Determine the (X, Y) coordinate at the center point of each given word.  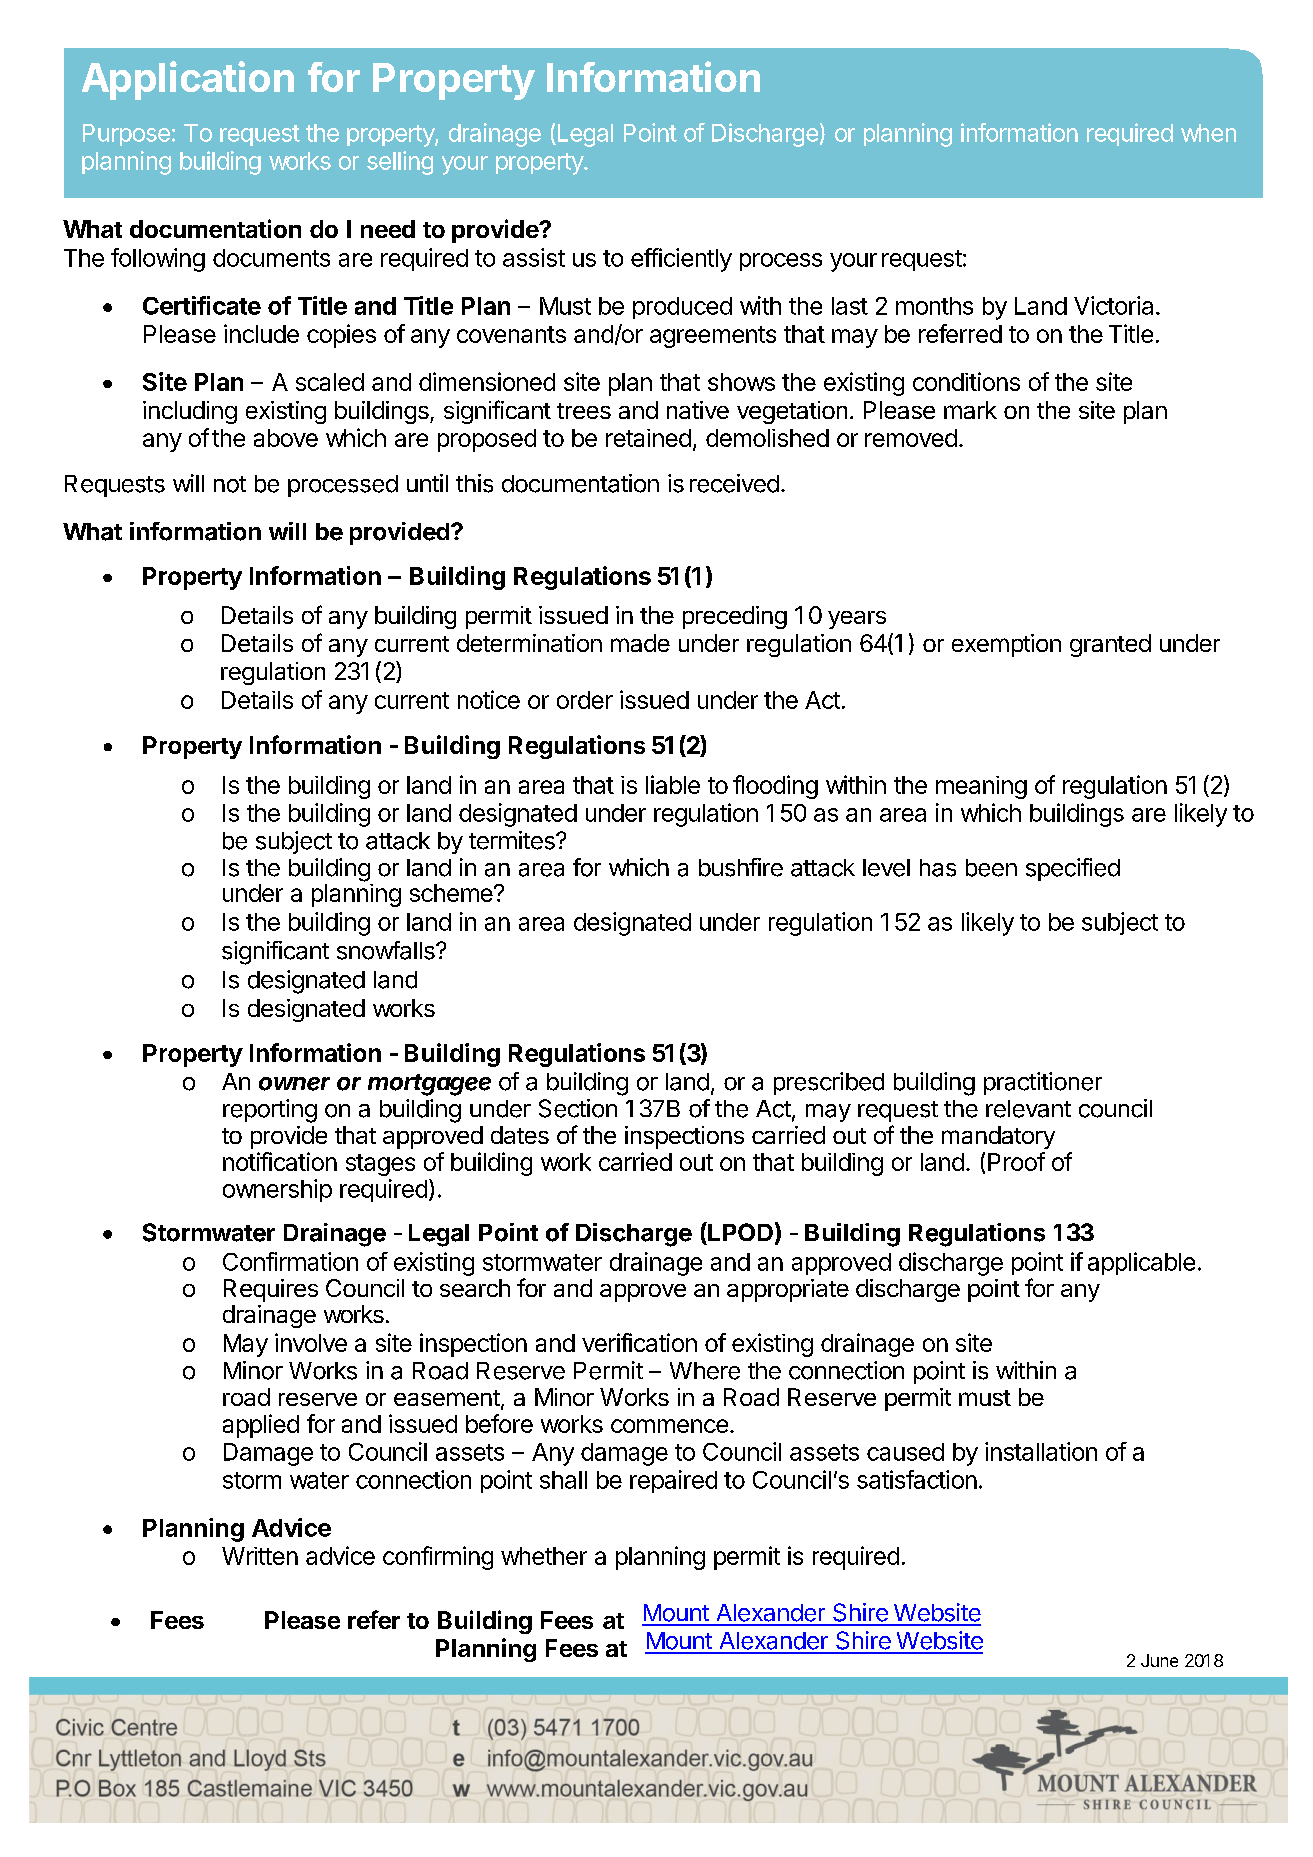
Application (188, 80)
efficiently (681, 260)
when (1208, 133)
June (1159, 1660)
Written (260, 1556)
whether (544, 1556)
